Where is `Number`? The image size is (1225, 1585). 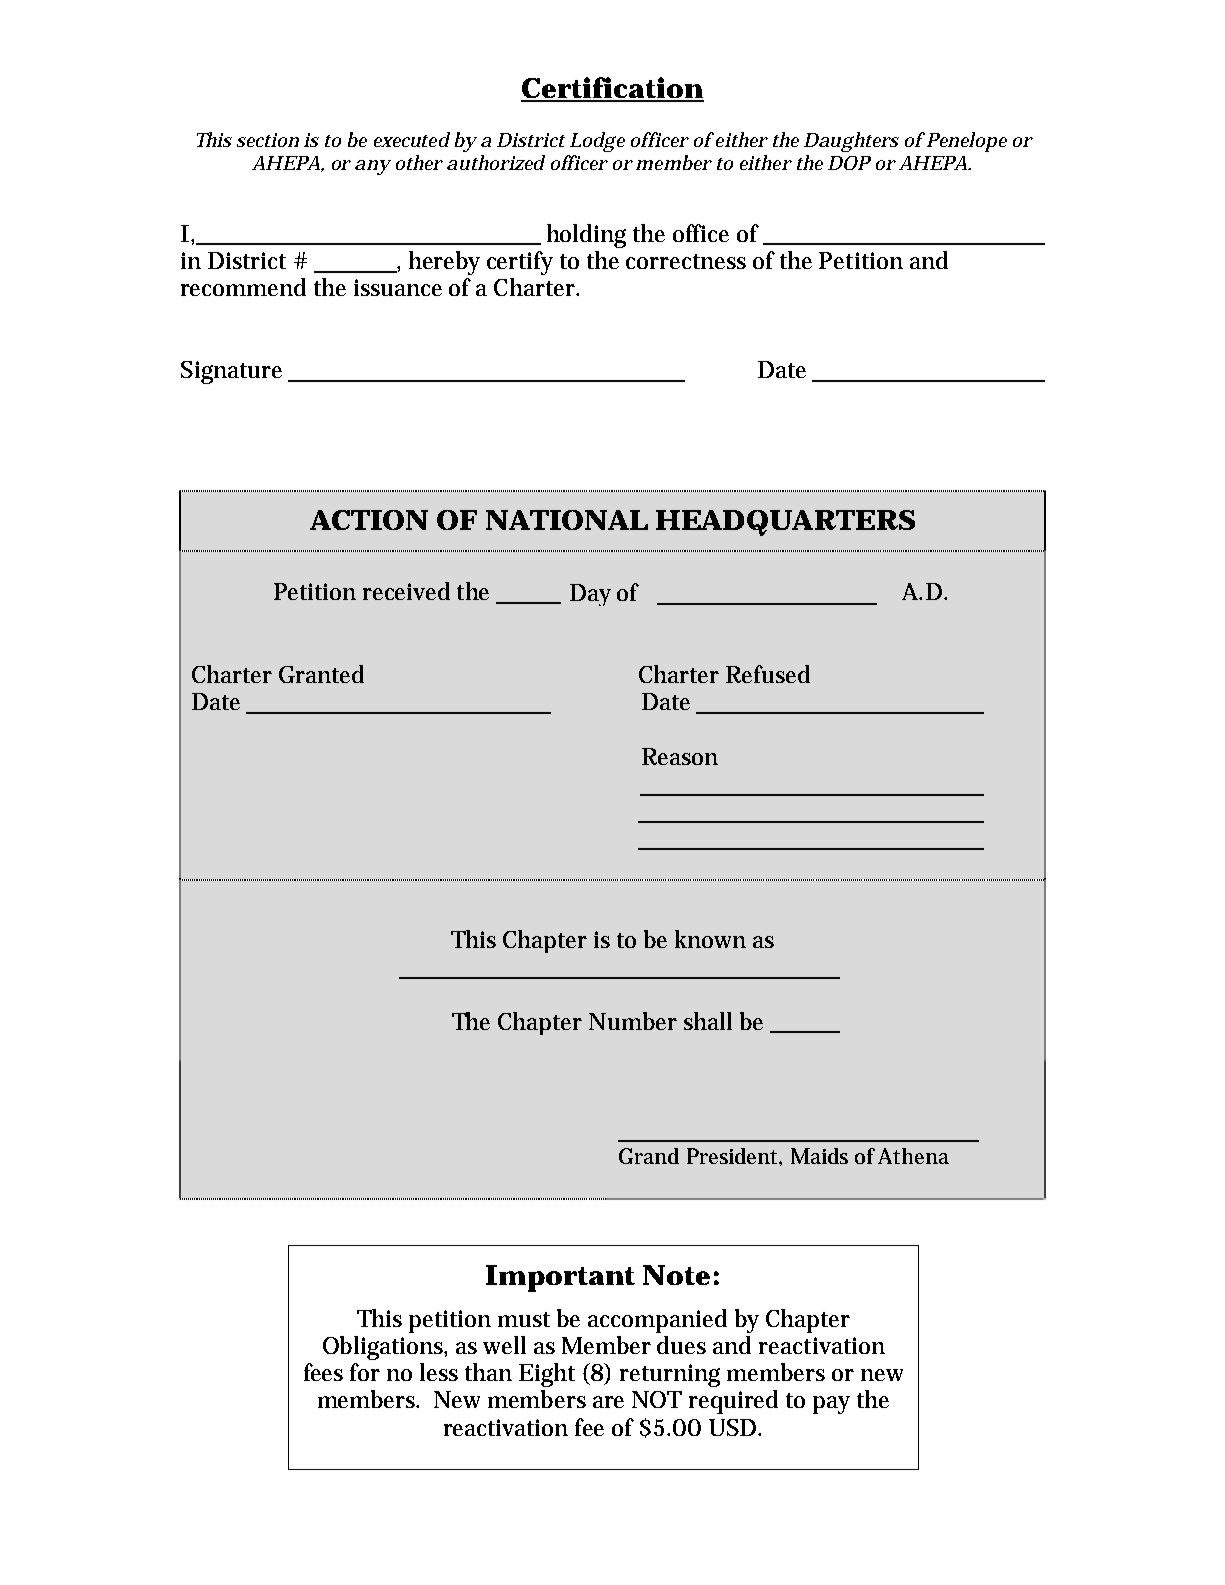 Number is located at coordinates (633, 1021).
